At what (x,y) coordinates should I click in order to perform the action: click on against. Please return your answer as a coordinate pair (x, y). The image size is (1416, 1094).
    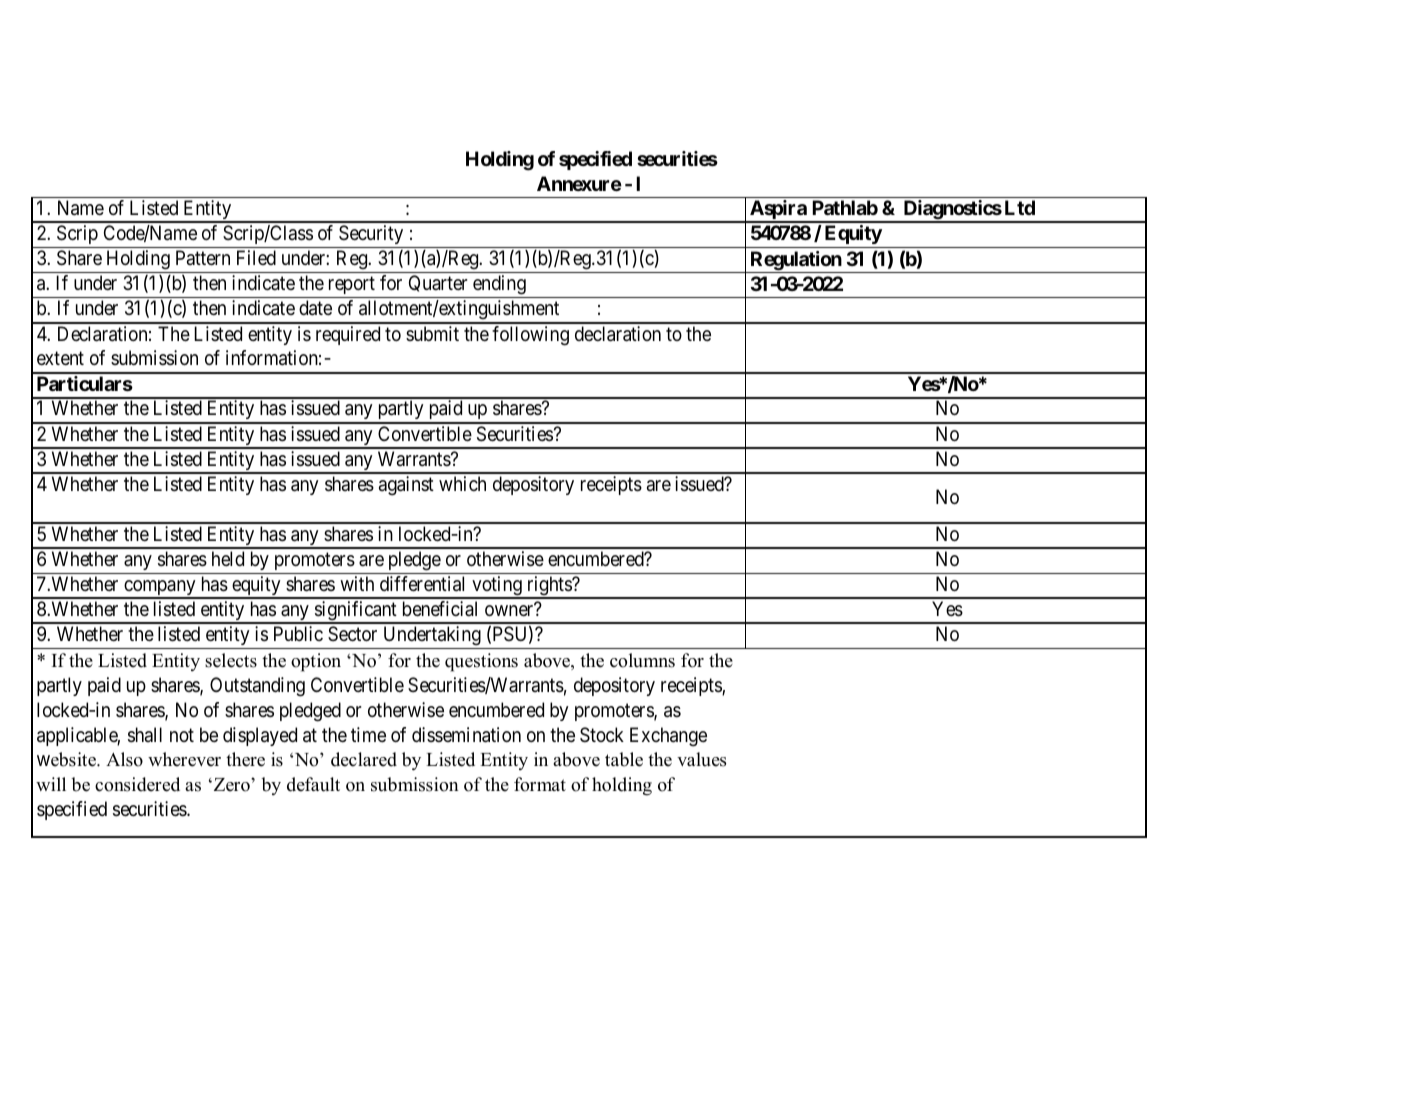
    Looking at the image, I should click on (406, 486).
